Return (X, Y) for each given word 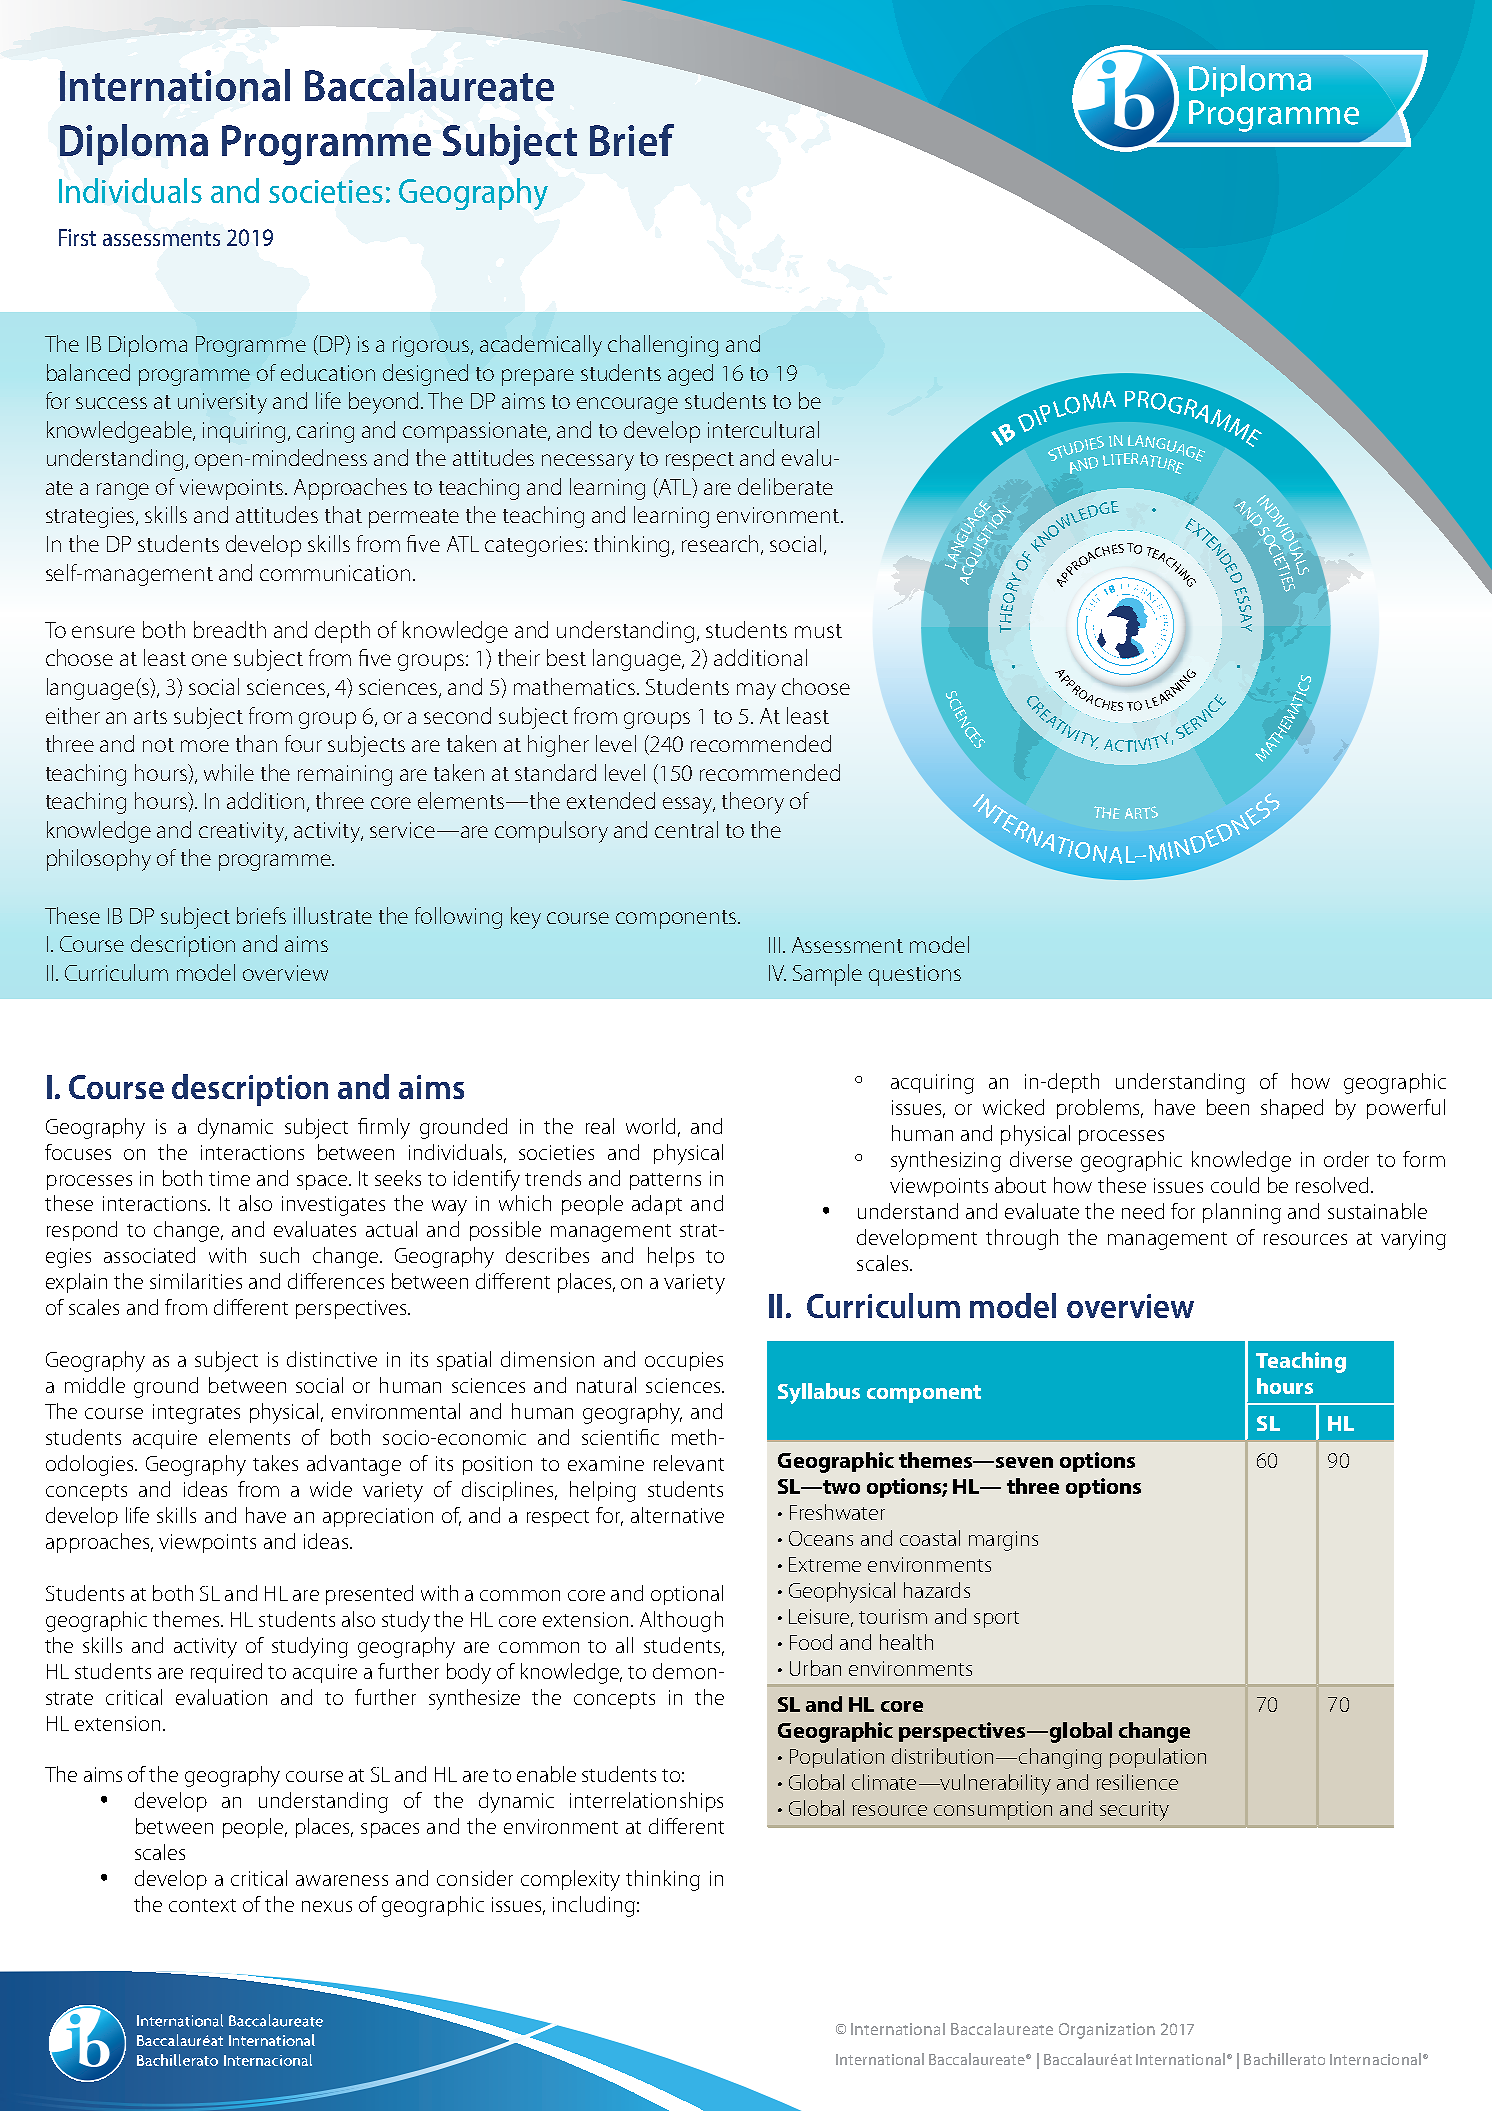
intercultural (763, 429)
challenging (663, 346)
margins (1003, 1541)
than (256, 743)
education (328, 372)
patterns (665, 1181)
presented (369, 1595)
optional (687, 1595)
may (756, 691)
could (1235, 1185)
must (818, 631)
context (202, 1905)
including (594, 1906)
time (229, 1178)
